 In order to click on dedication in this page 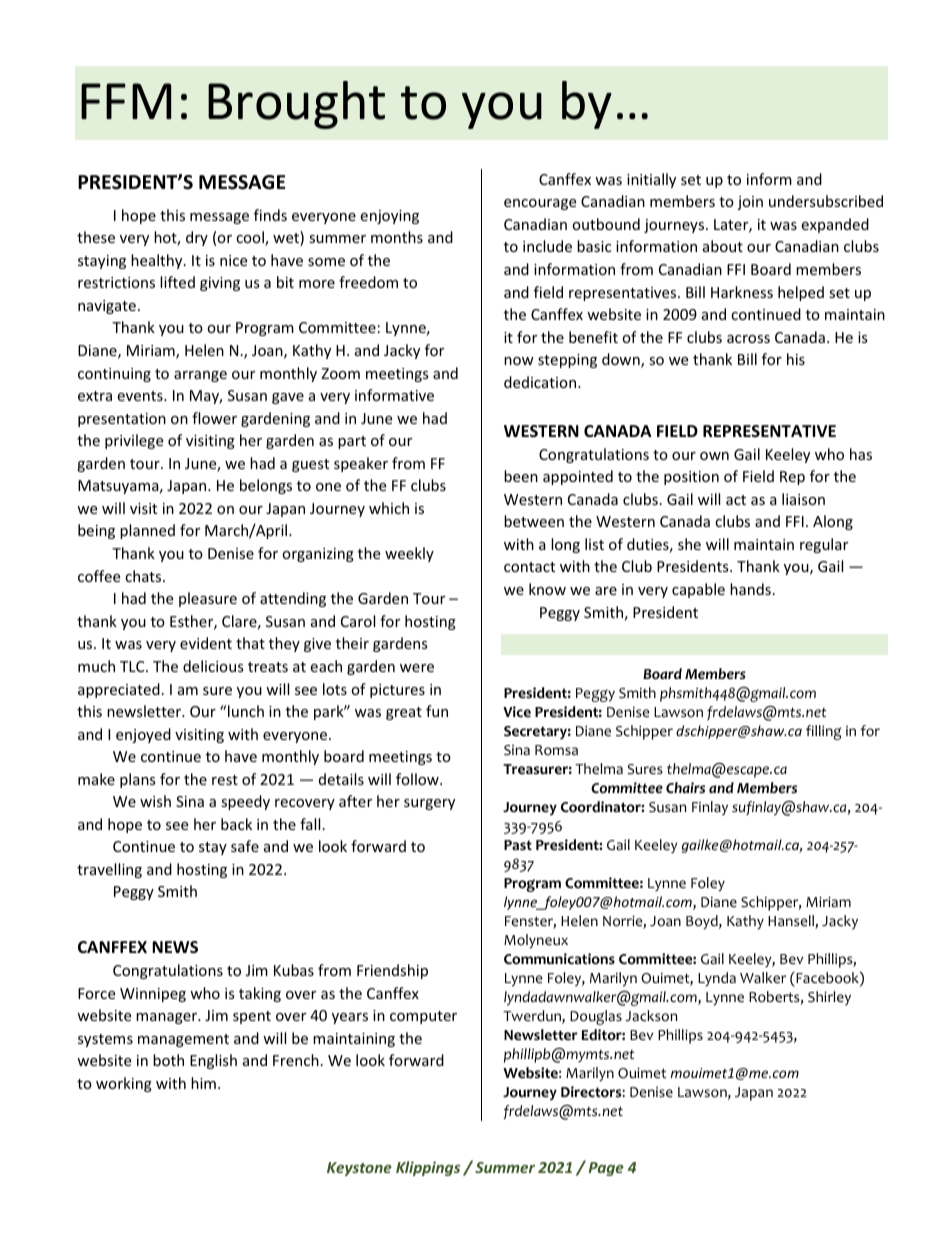, I will do `click(541, 382)`.
